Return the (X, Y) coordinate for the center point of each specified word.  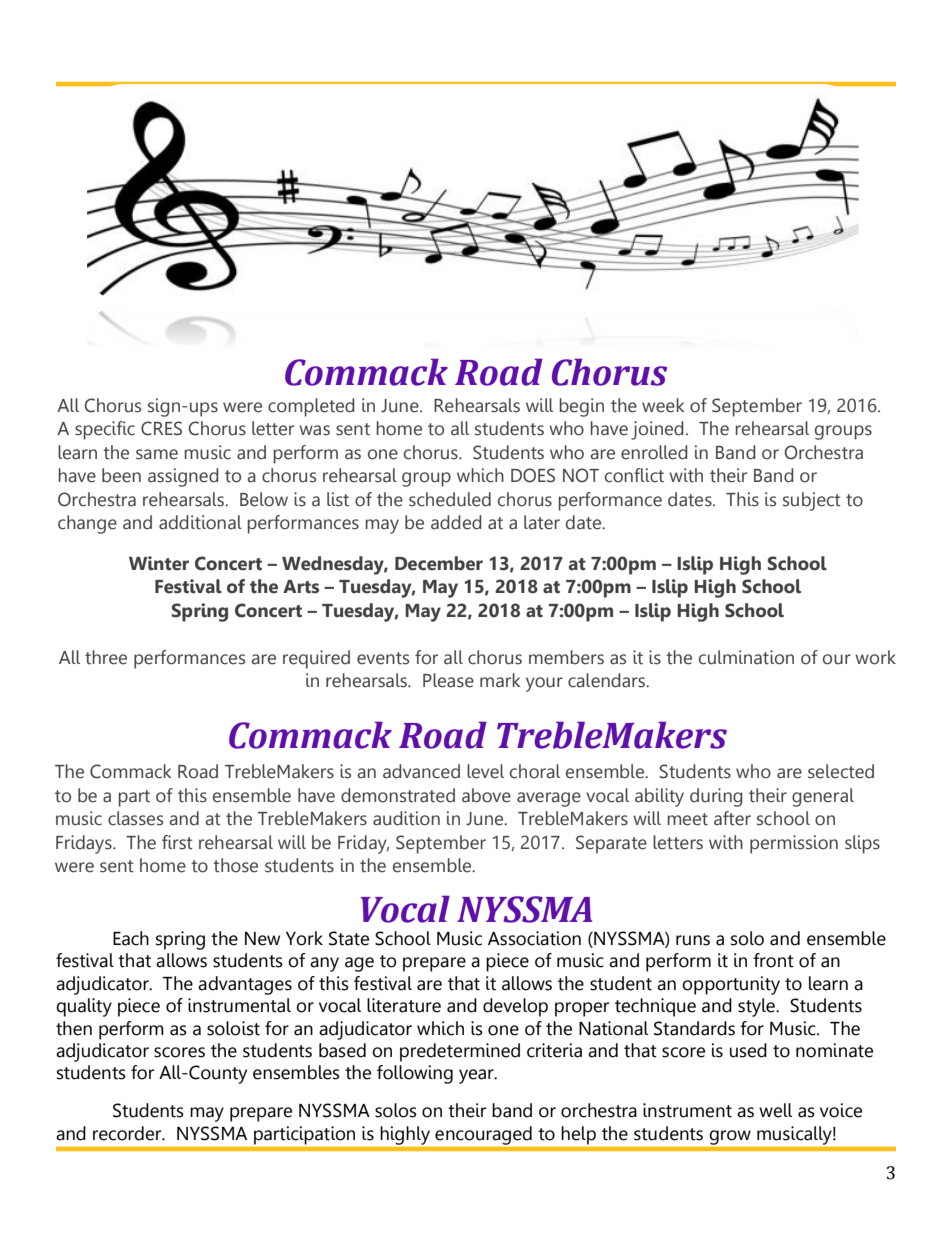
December (439, 563)
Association (534, 938)
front (773, 960)
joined (657, 430)
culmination (746, 657)
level (485, 771)
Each (131, 938)
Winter (159, 563)
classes (135, 818)
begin (582, 407)
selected (841, 771)
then (74, 1028)
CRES (161, 428)
